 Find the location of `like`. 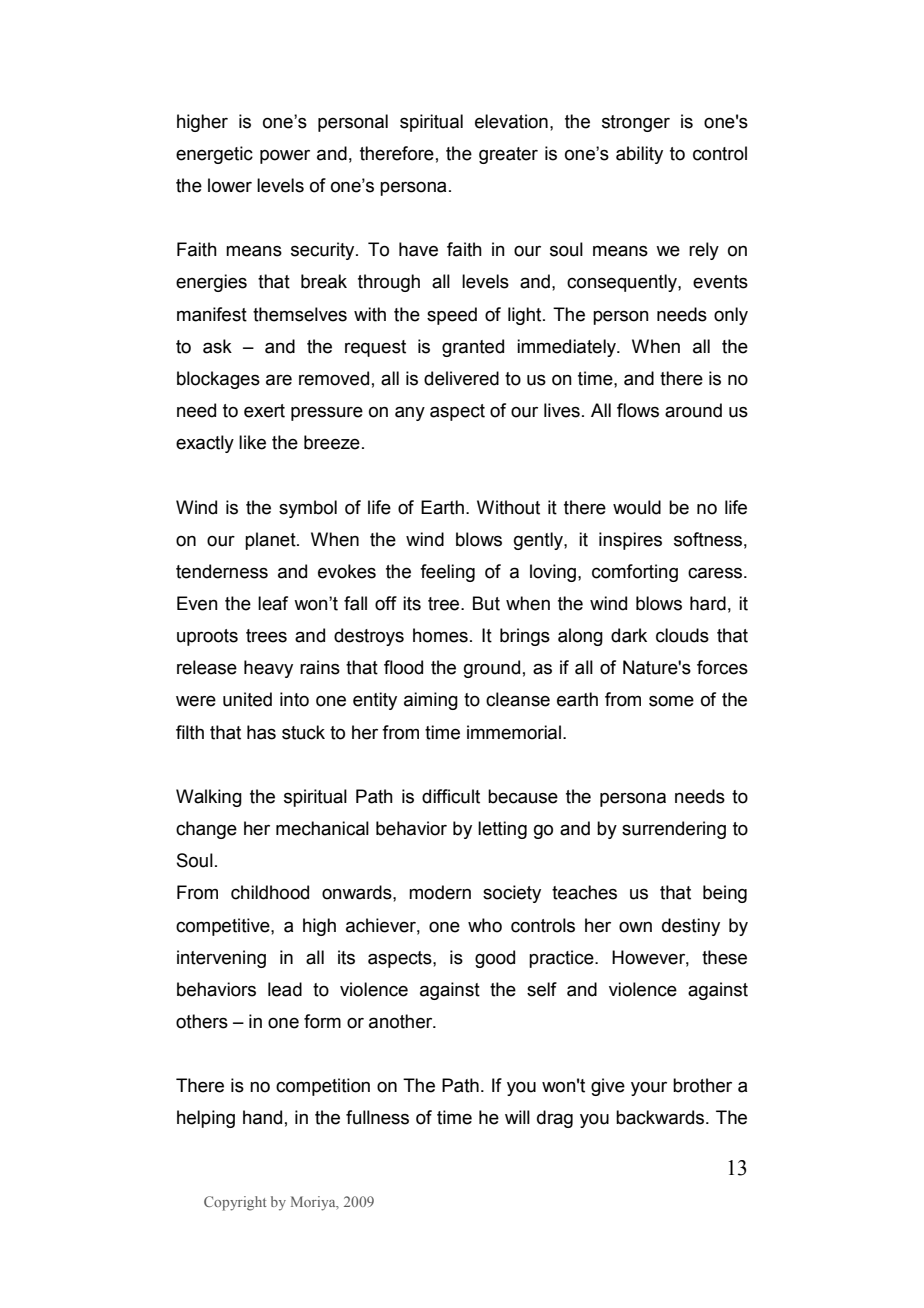

like is located at coordinates (252, 442).
